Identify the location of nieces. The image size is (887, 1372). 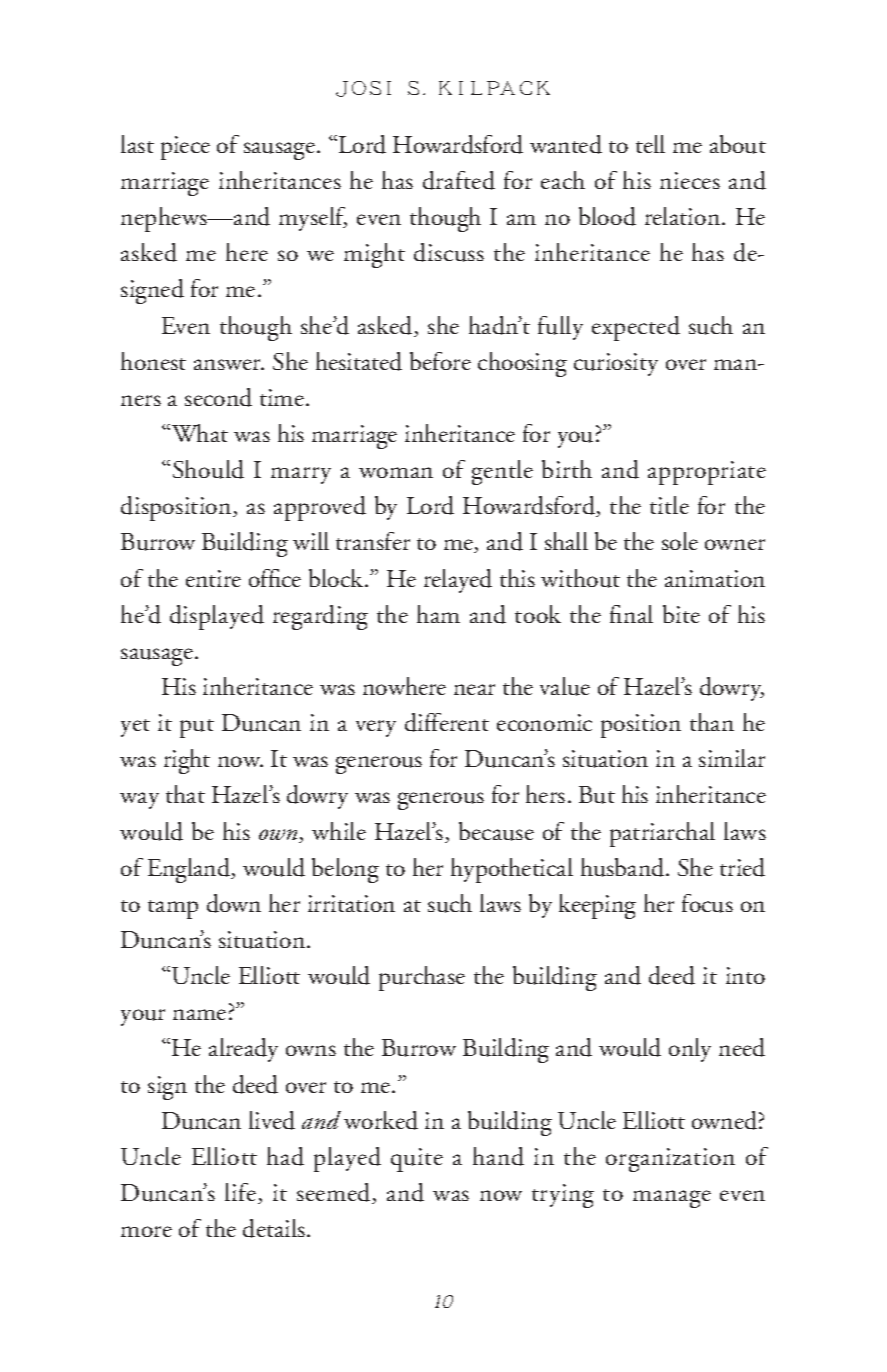
(690, 180).
